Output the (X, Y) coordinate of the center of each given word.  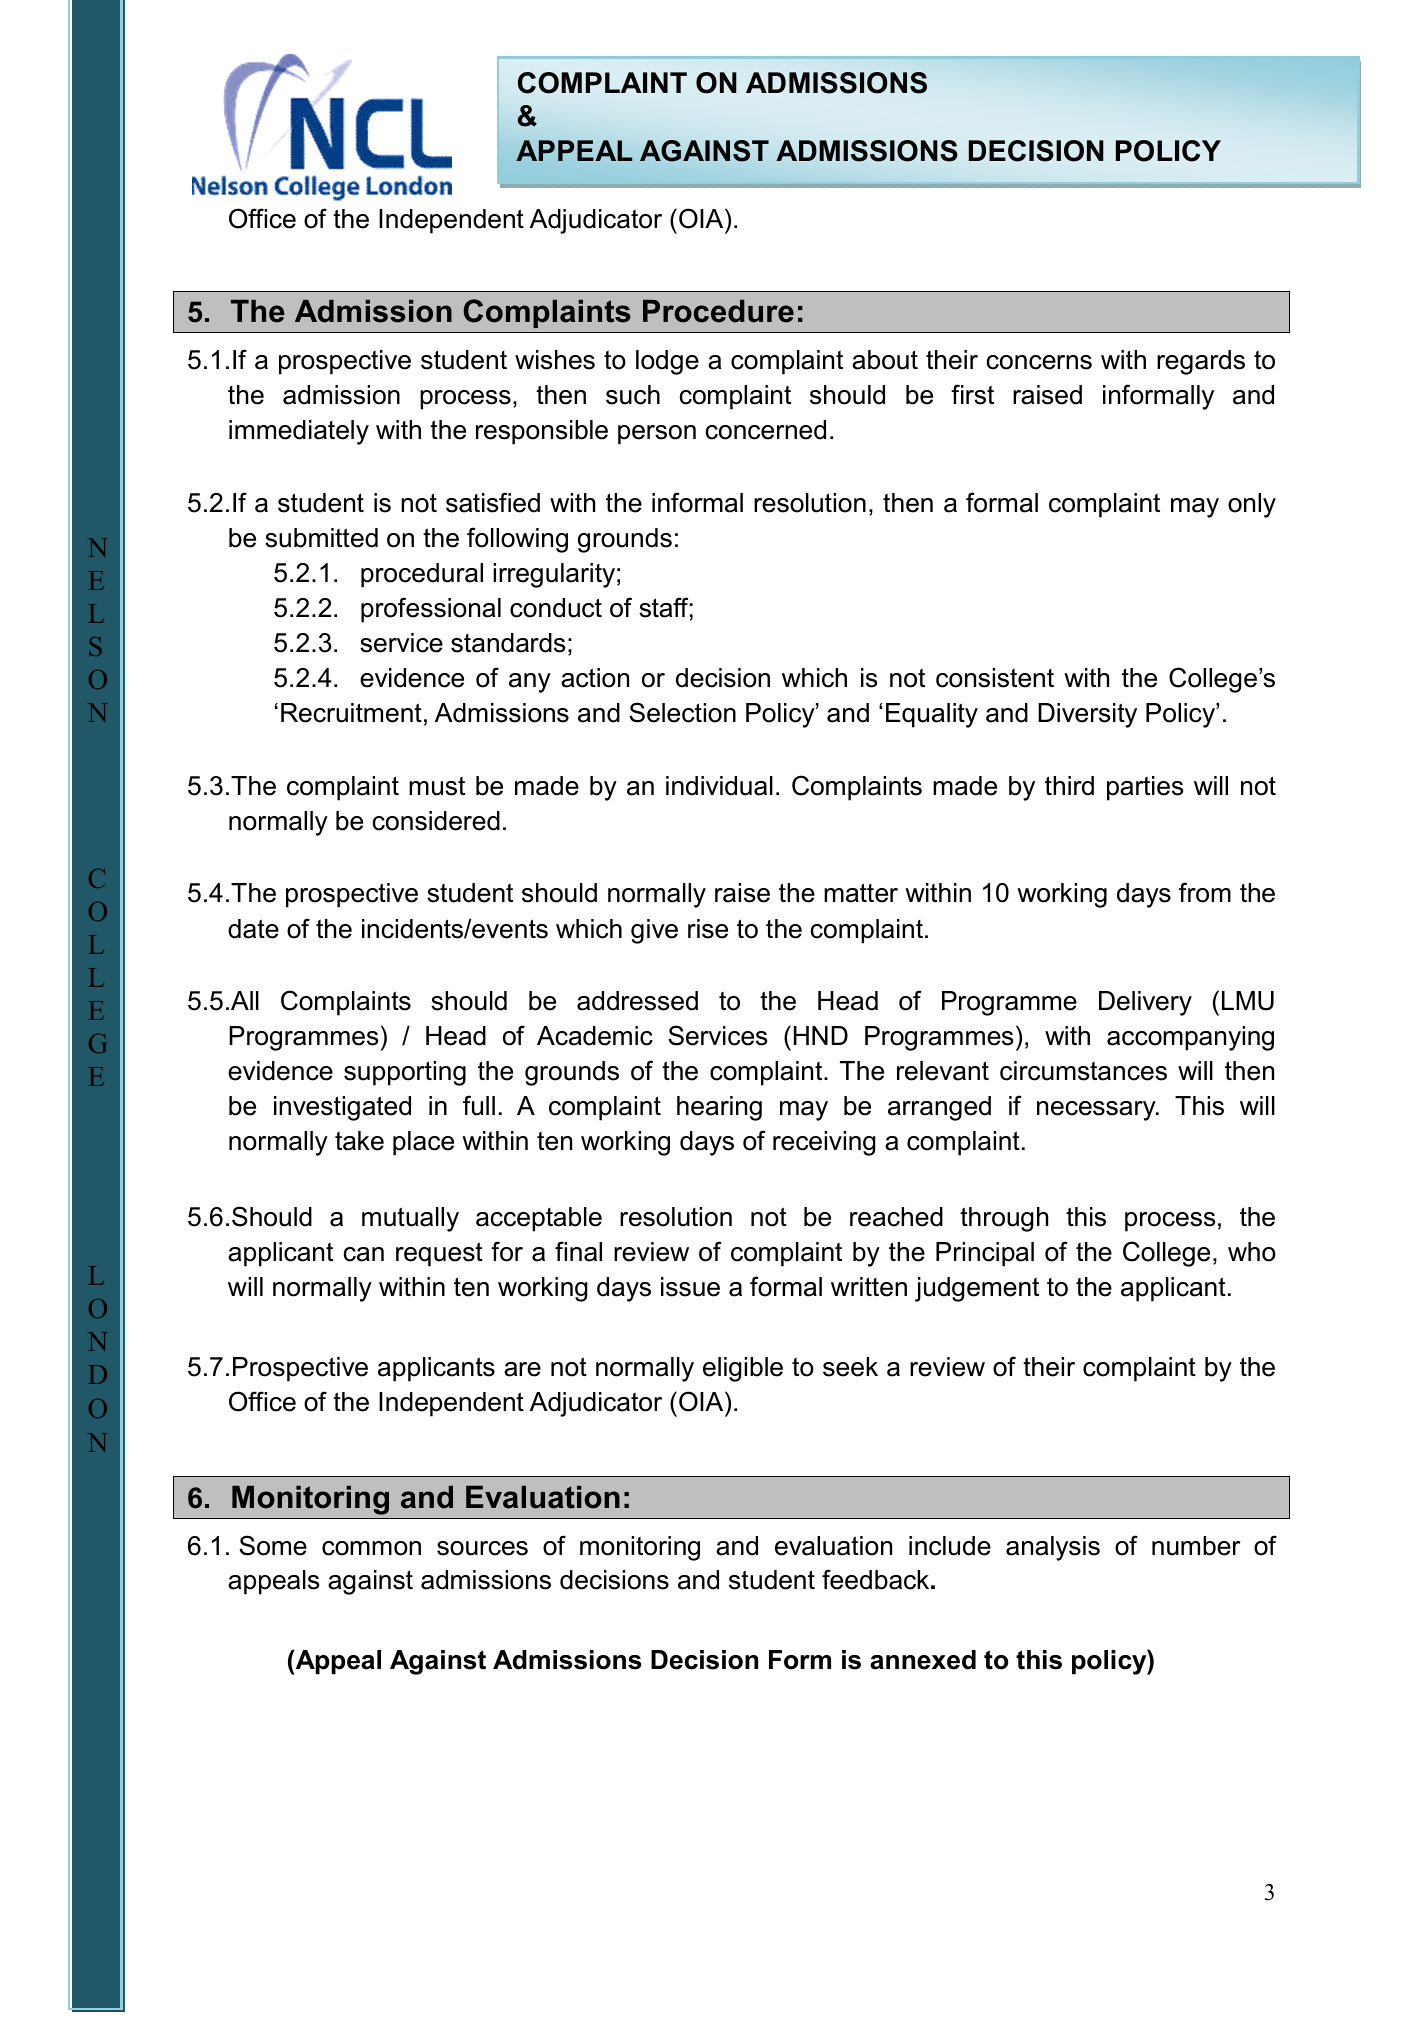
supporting (405, 1073)
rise (708, 929)
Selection (682, 712)
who (1252, 1252)
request (439, 1254)
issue (690, 1287)
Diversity (1087, 715)
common (371, 1548)
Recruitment (351, 713)
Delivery (1145, 1003)
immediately (299, 432)
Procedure (718, 311)
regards (1201, 362)
